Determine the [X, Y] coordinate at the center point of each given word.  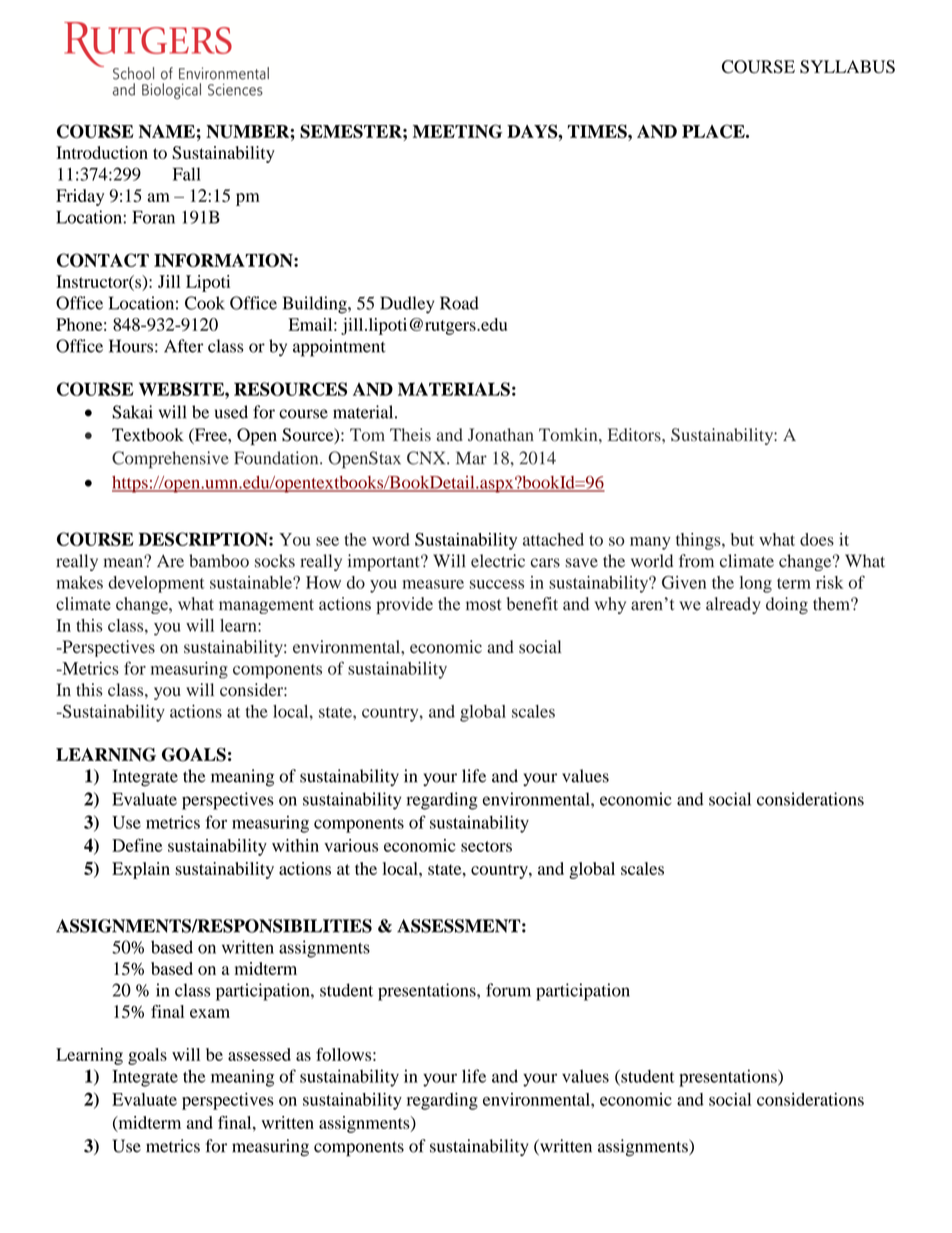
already [733, 605]
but [742, 539]
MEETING [458, 131]
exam [210, 1013]
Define [137, 845]
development [156, 584]
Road [459, 303]
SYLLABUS [847, 67]
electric [498, 561]
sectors [486, 846]
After [183, 346]
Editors [635, 434]
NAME [167, 131]
